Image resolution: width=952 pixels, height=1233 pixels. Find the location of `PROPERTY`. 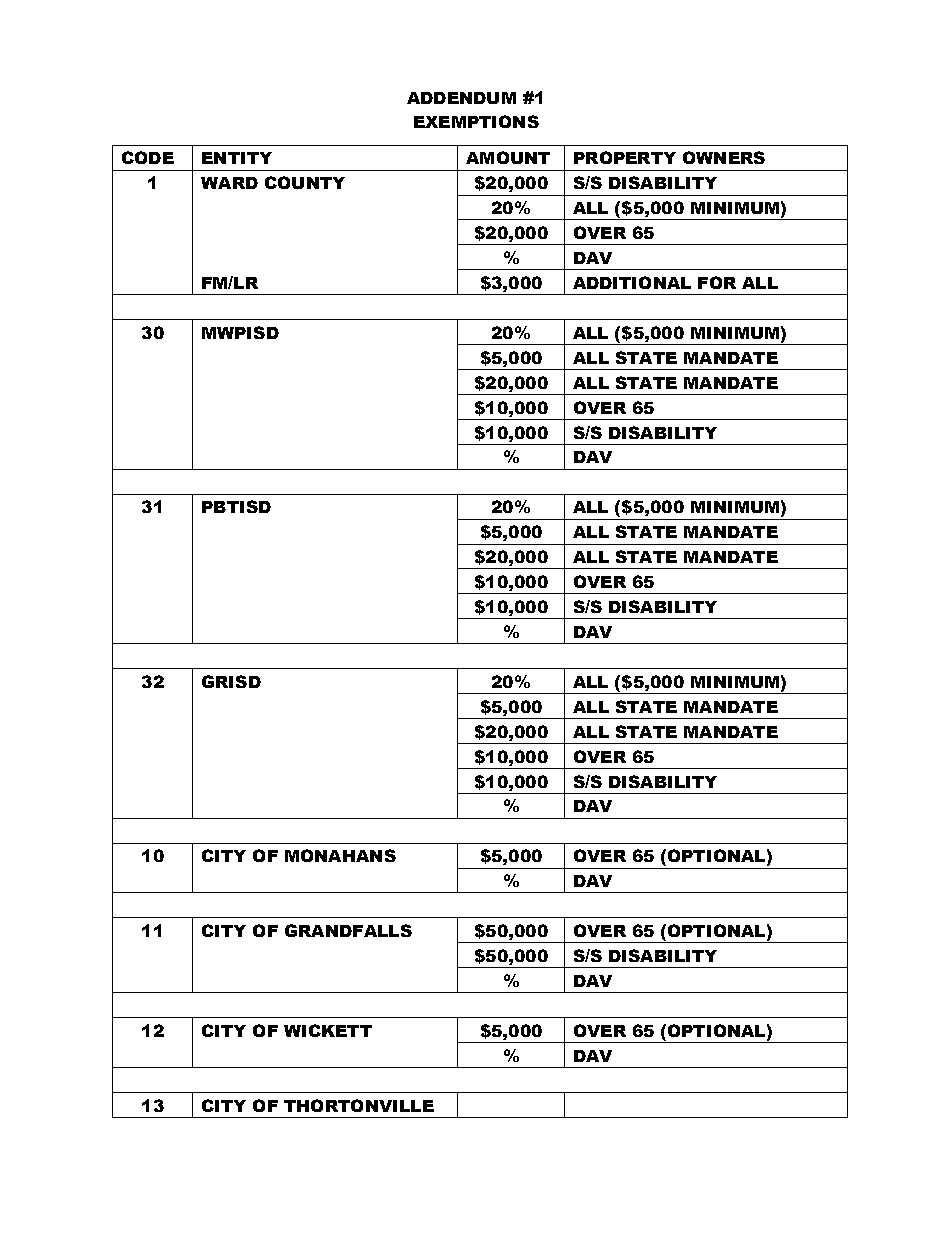

PROPERTY is located at coordinates (625, 157).
